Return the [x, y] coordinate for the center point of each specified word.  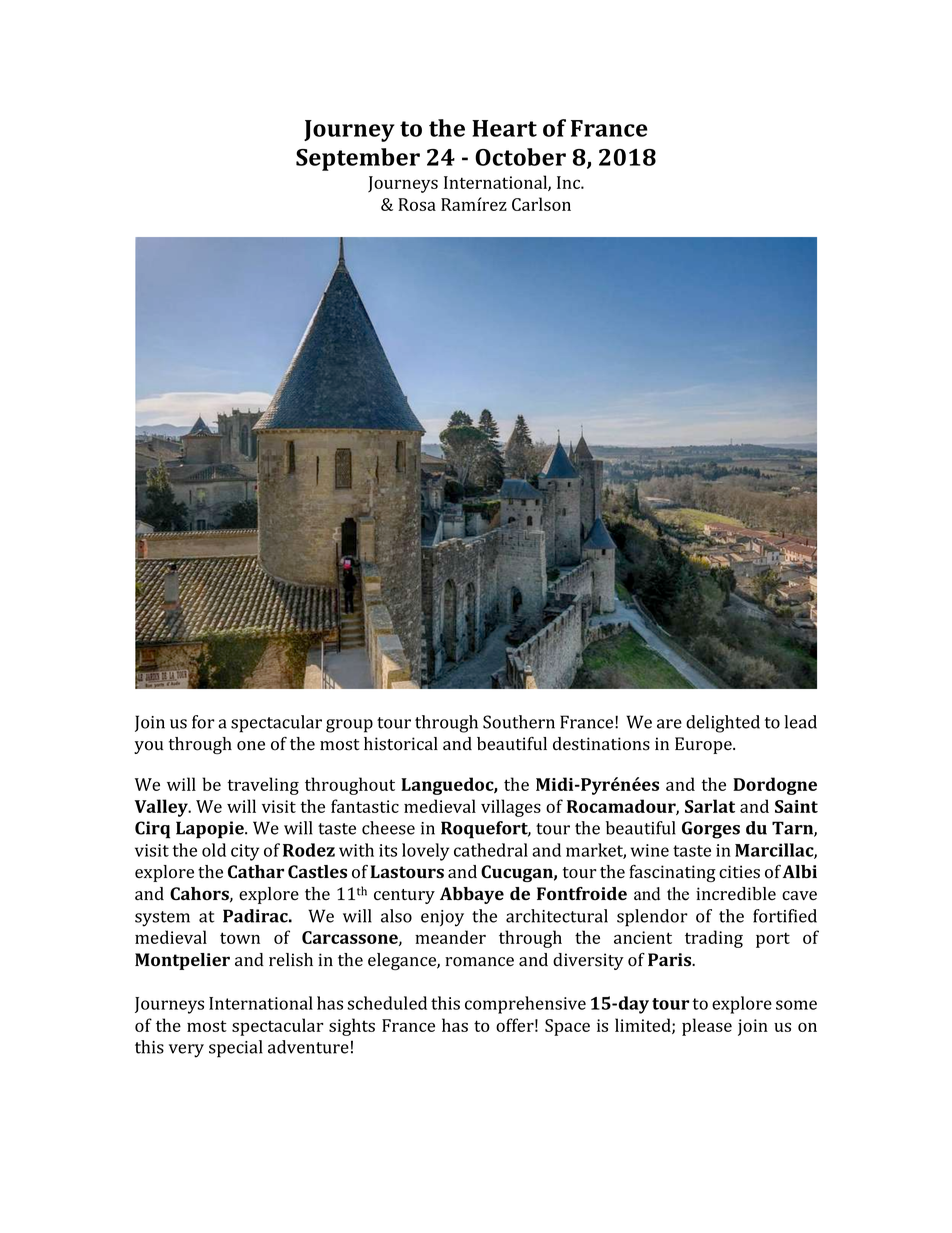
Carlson [541, 204]
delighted [723, 724]
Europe [704, 745]
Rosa [417, 204]
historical [401, 744]
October [520, 157]
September [358, 159]
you [149, 747]
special [236, 1049]
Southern [519, 722]
